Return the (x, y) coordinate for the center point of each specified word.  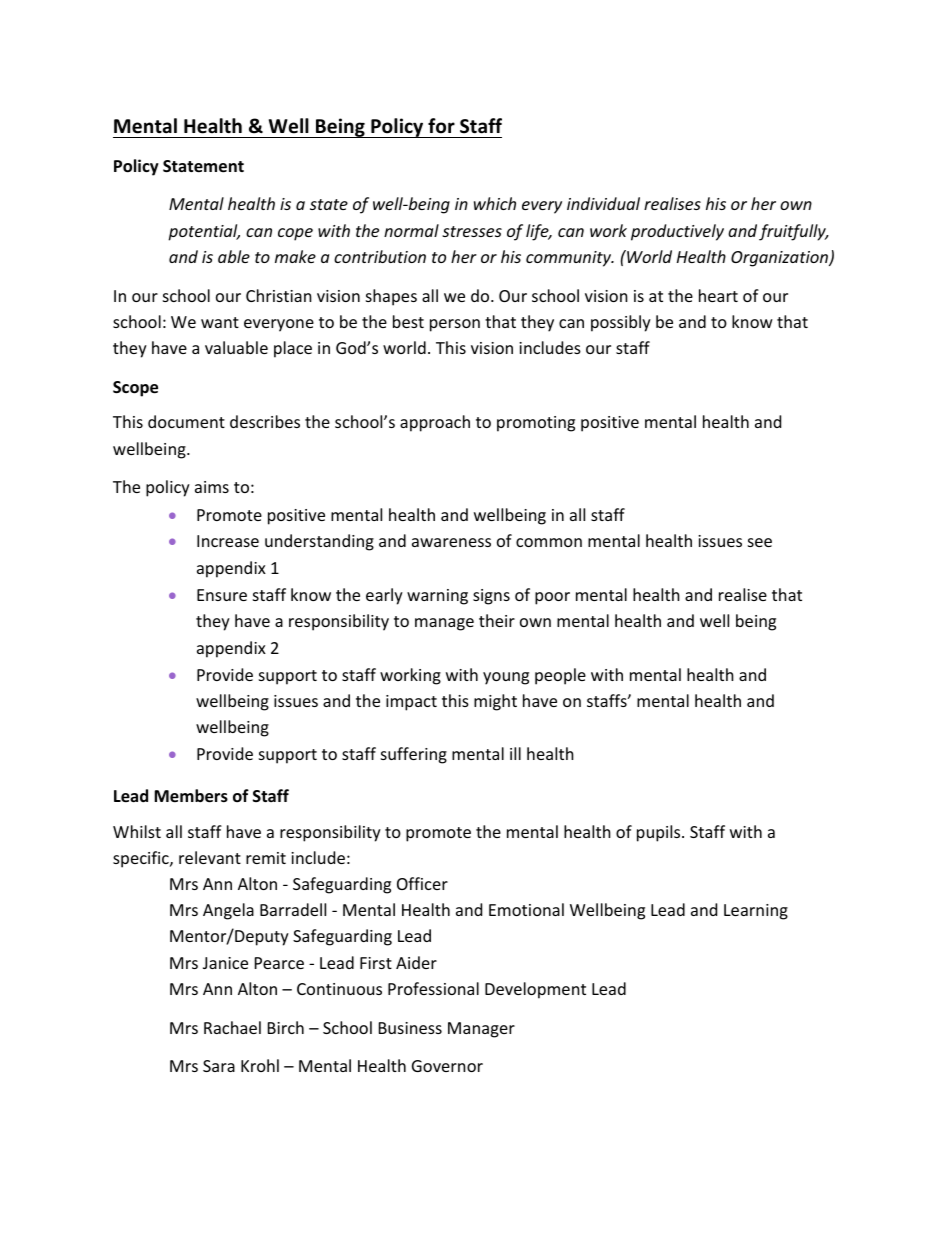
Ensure (222, 595)
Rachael (232, 1027)
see (760, 542)
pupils (660, 833)
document (186, 421)
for (441, 126)
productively (677, 232)
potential (204, 232)
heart (718, 295)
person (455, 325)
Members (191, 796)
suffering (414, 755)
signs (491, 597)
